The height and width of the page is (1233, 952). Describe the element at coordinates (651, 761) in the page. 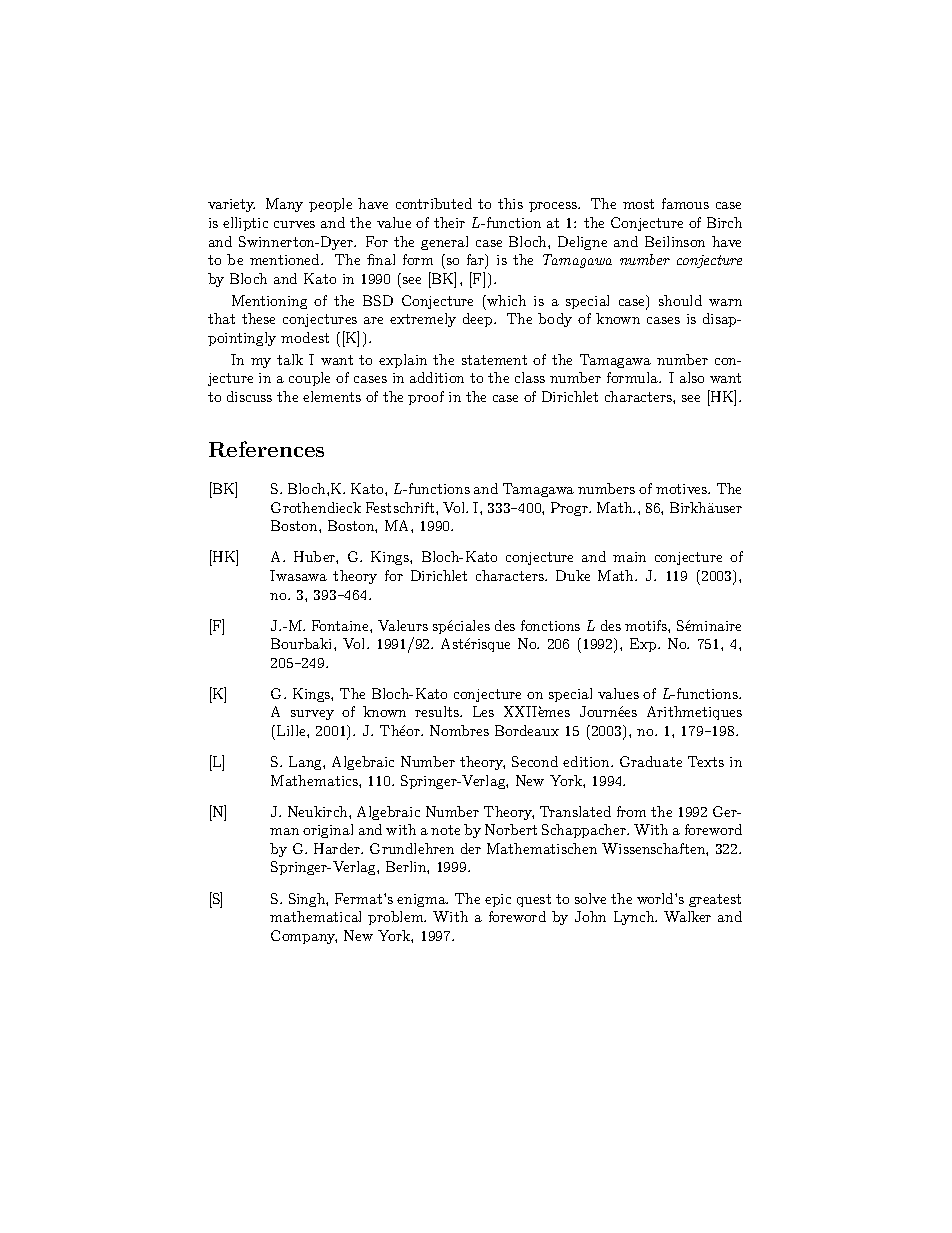

I see `Graduate` at that location.
